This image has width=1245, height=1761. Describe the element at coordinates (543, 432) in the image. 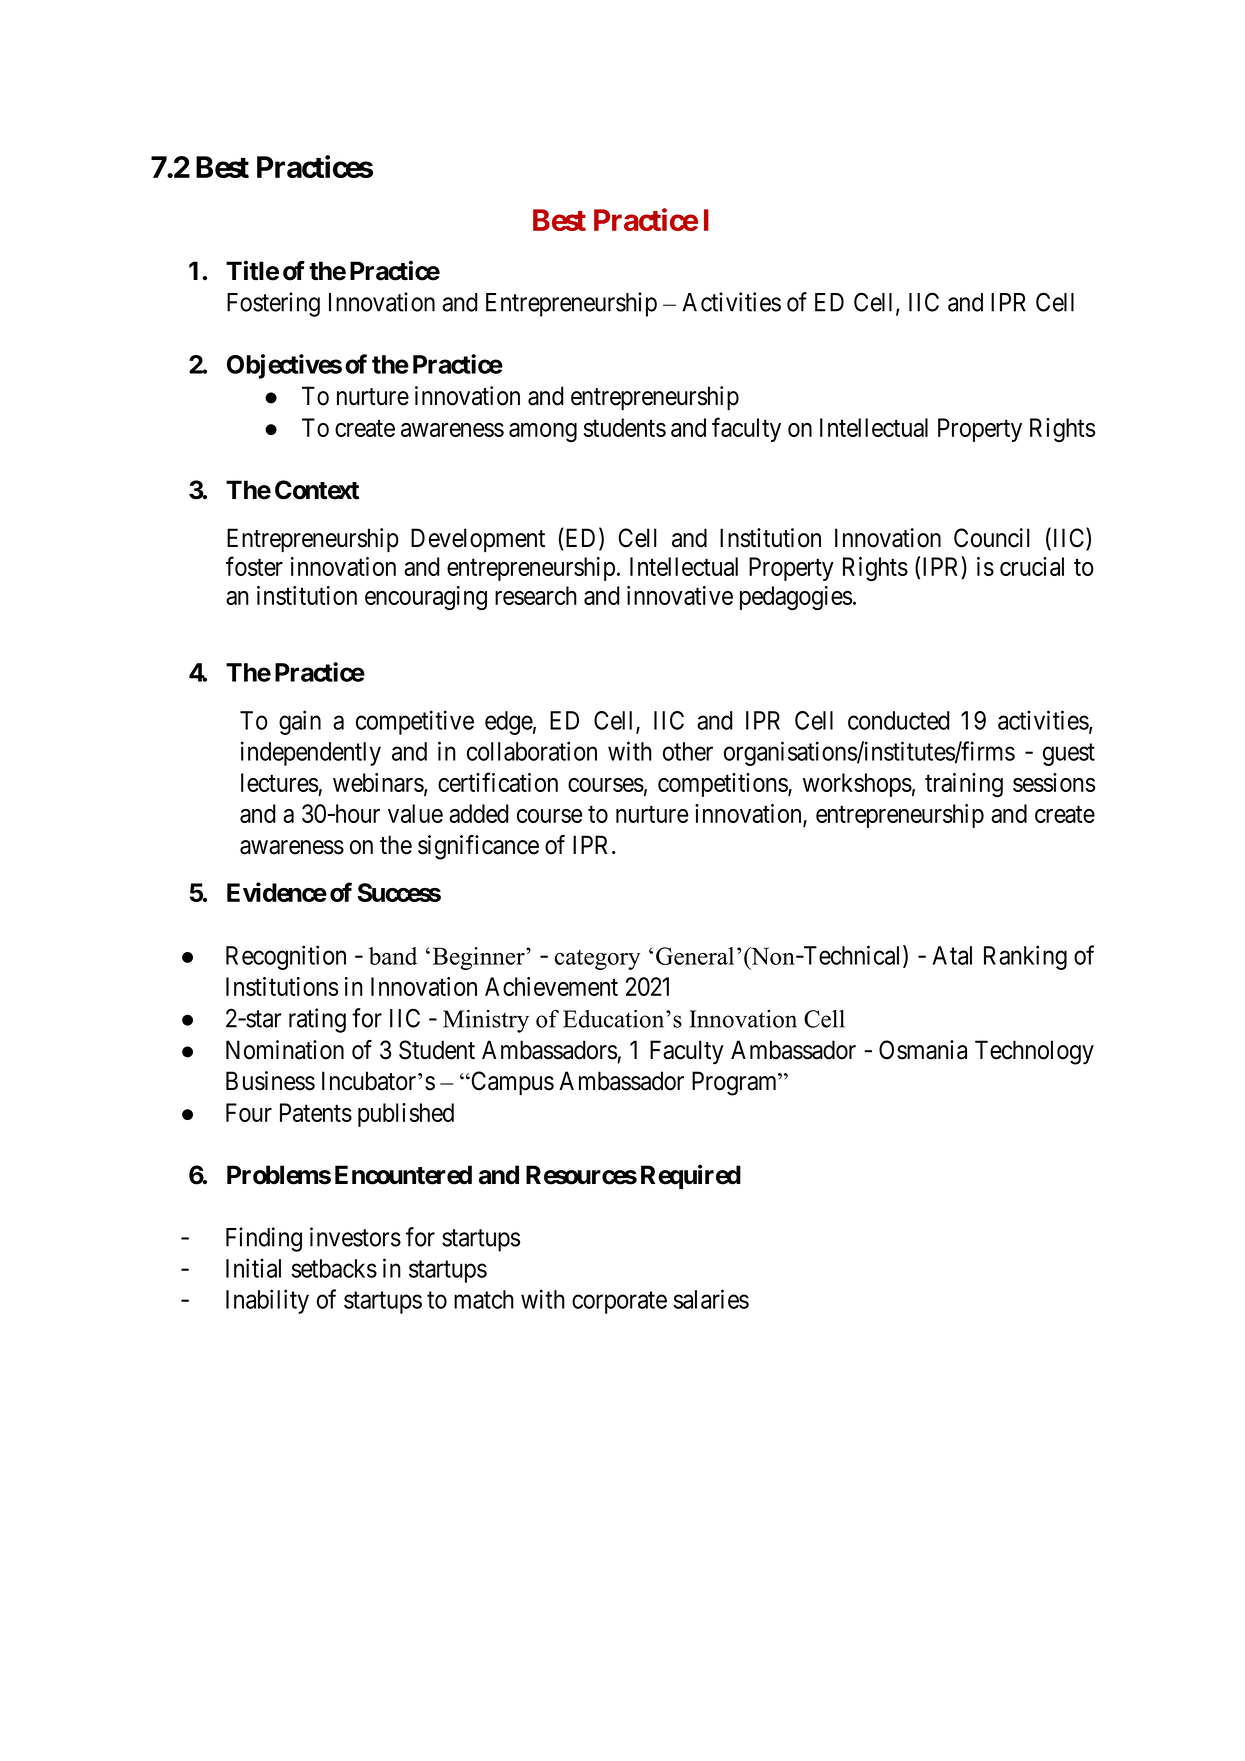

I see `among` at that location.
